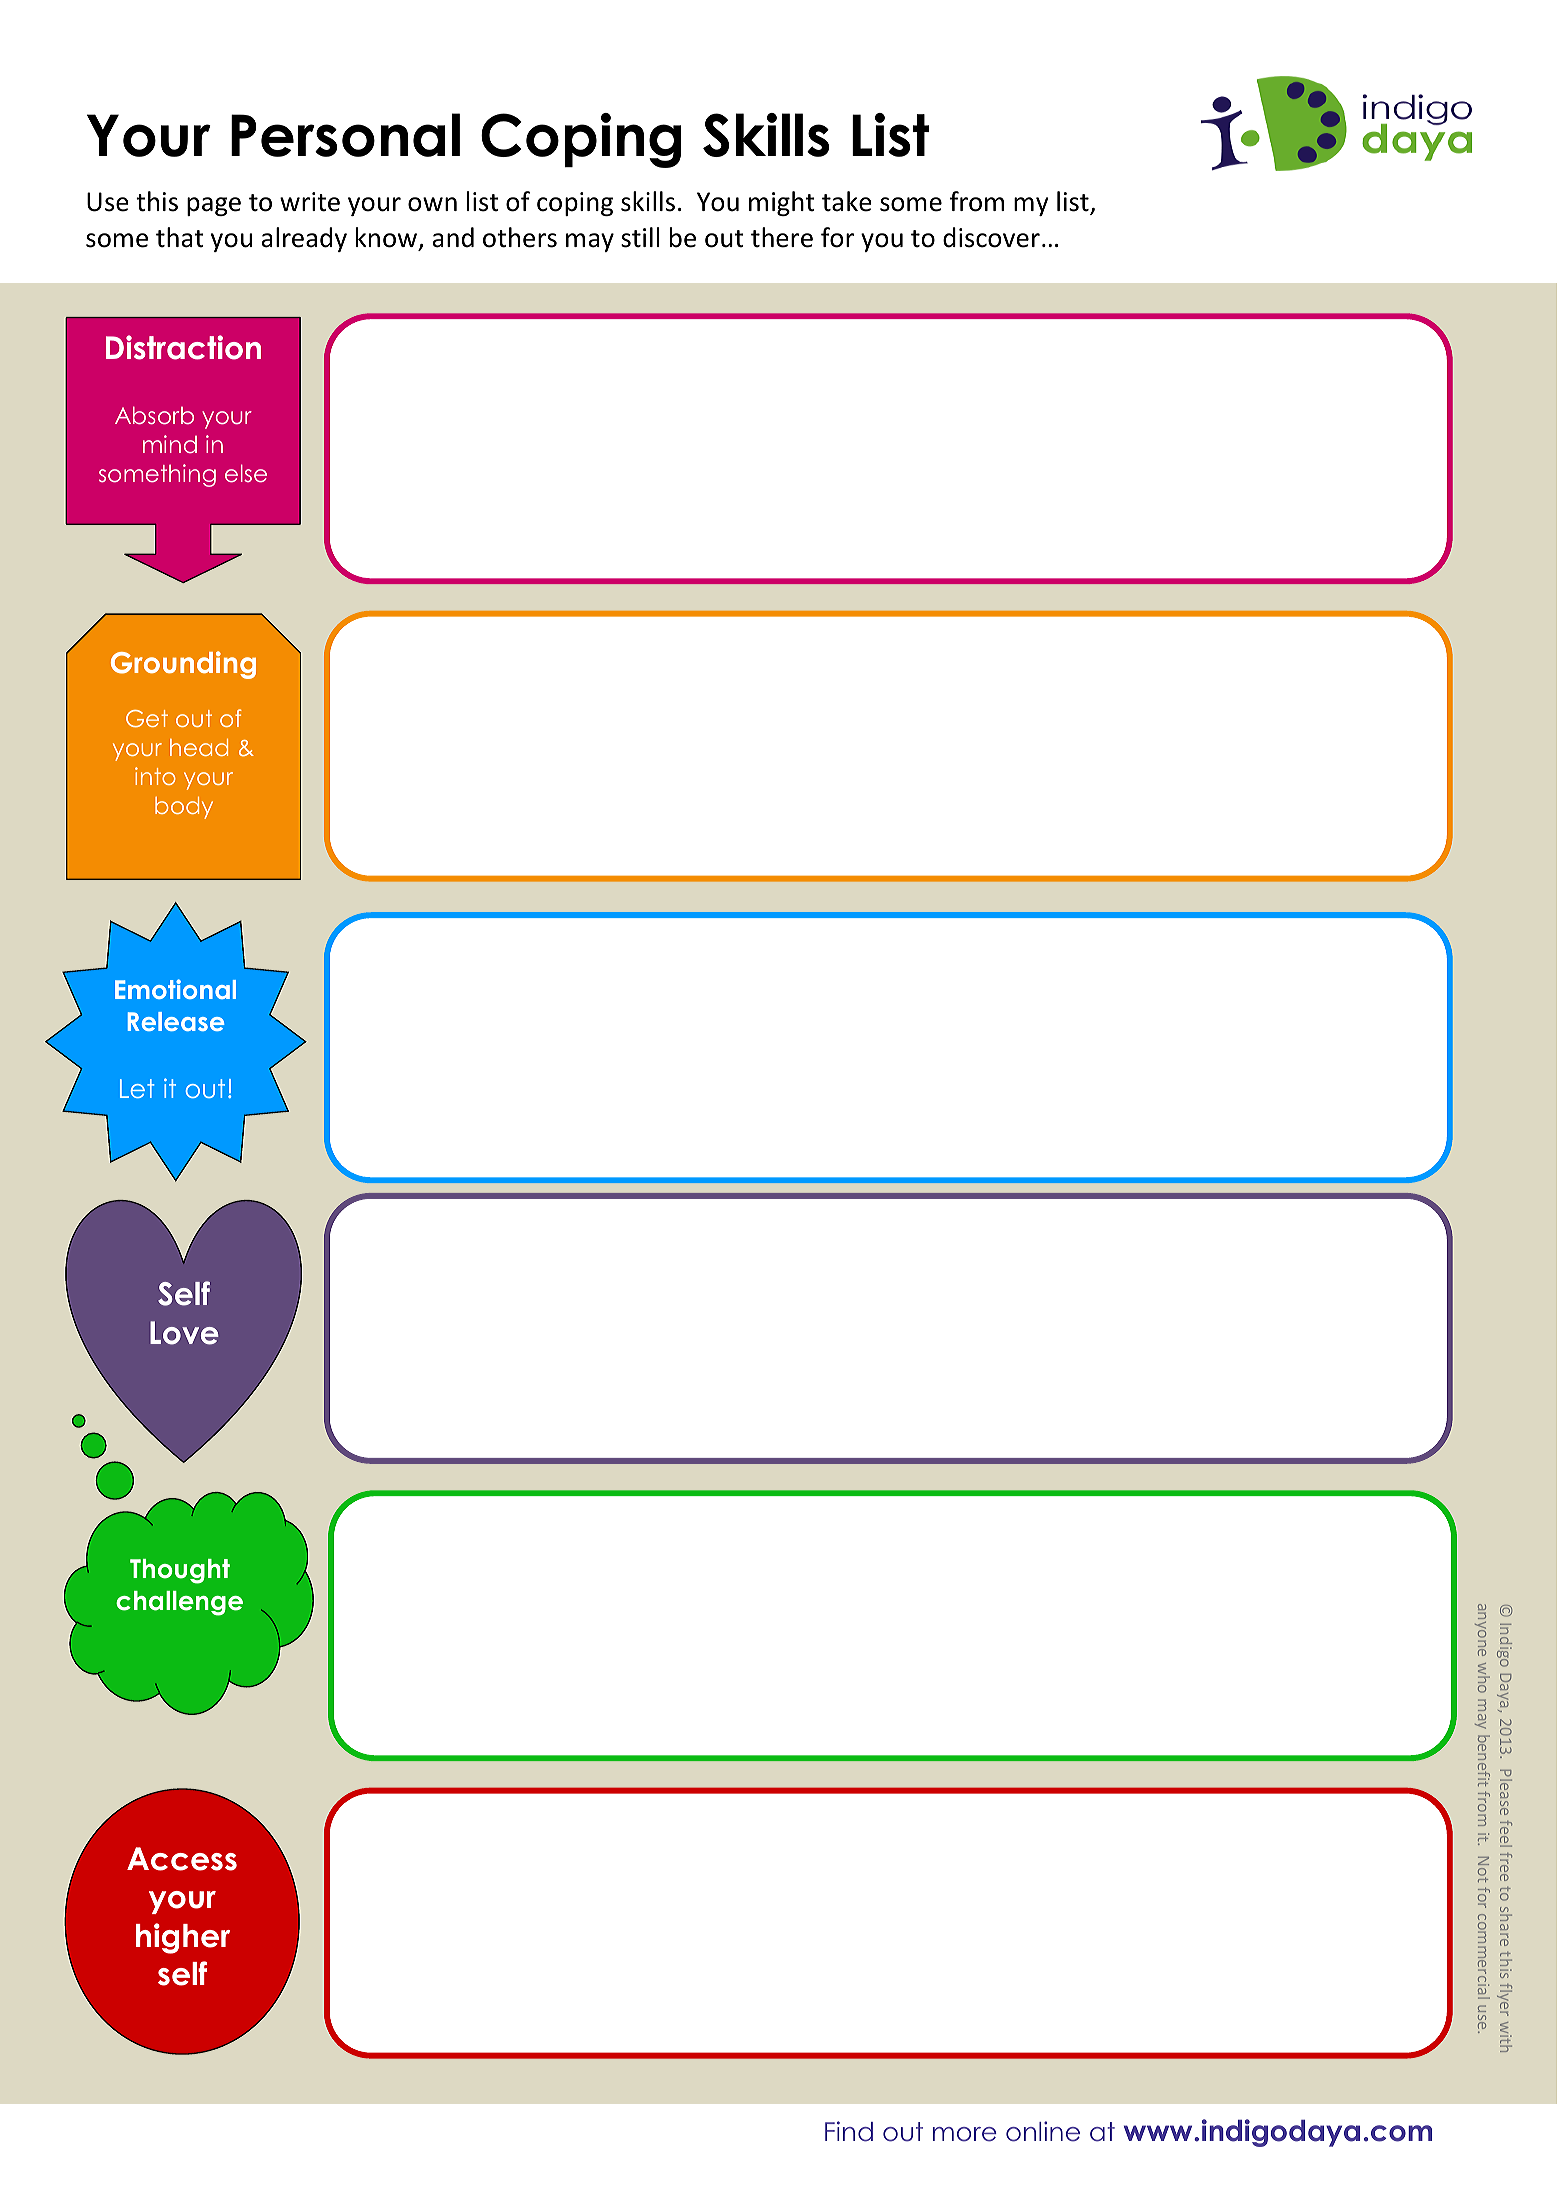 This screenshot has height=2204, width=1559. Describe the element at coordinates (991, 237) in the screenshot. I see `discover` at that location.
